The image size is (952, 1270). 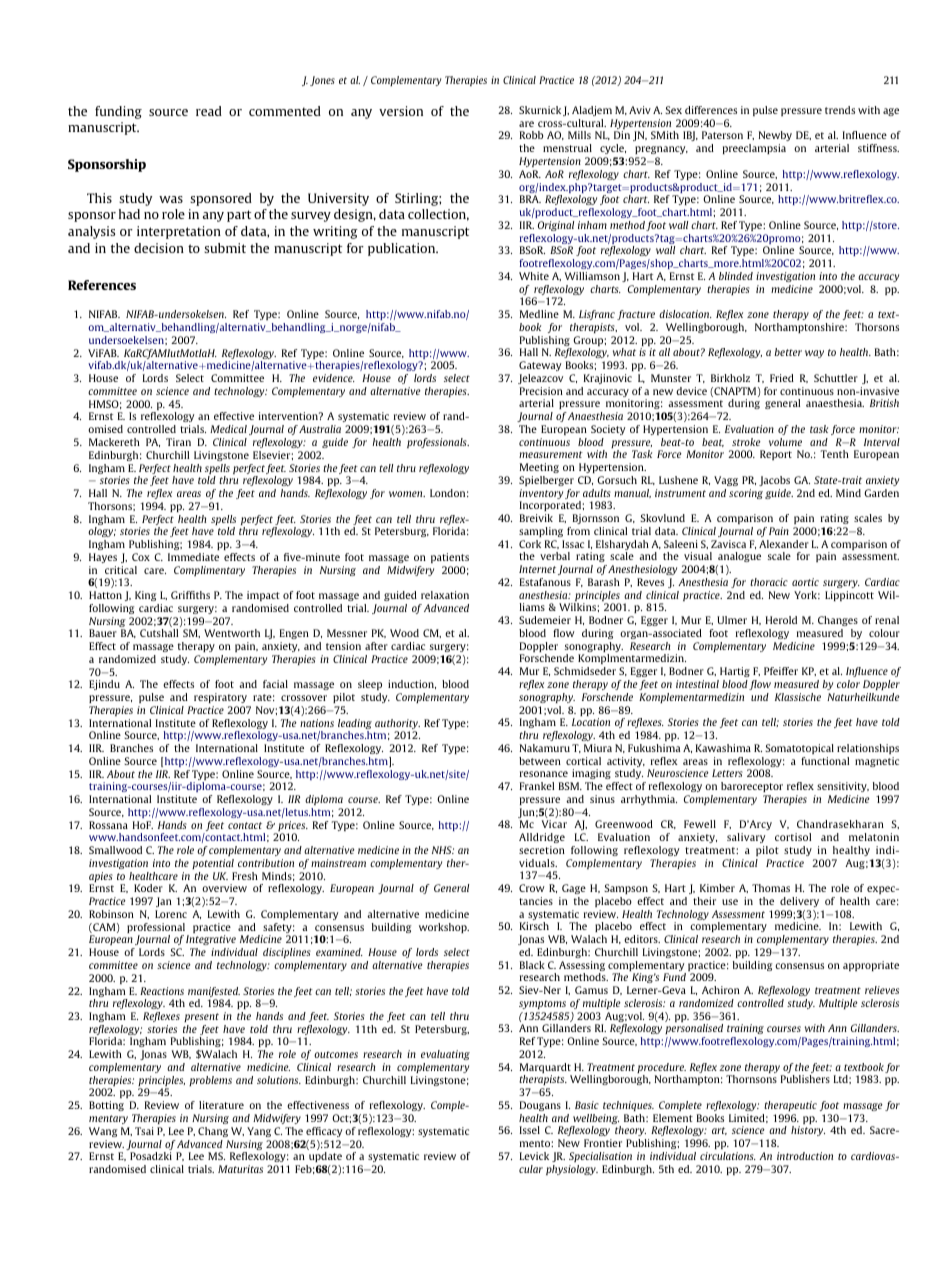 I want to click on resonance, so click(x=544, y=774).
